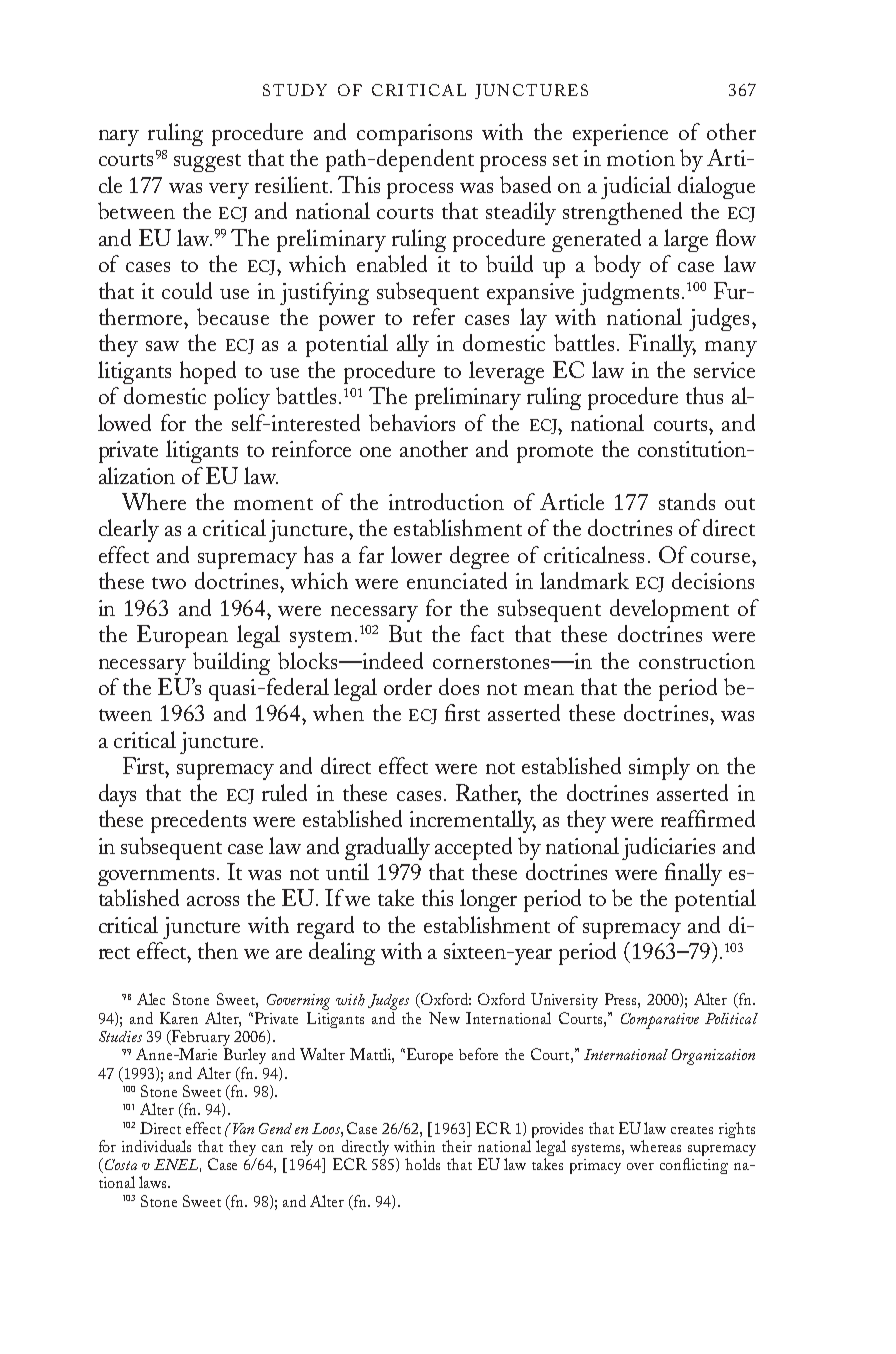 The height and width of the image is (1354, 896). I want to click on creates, so click(692, 1130).
